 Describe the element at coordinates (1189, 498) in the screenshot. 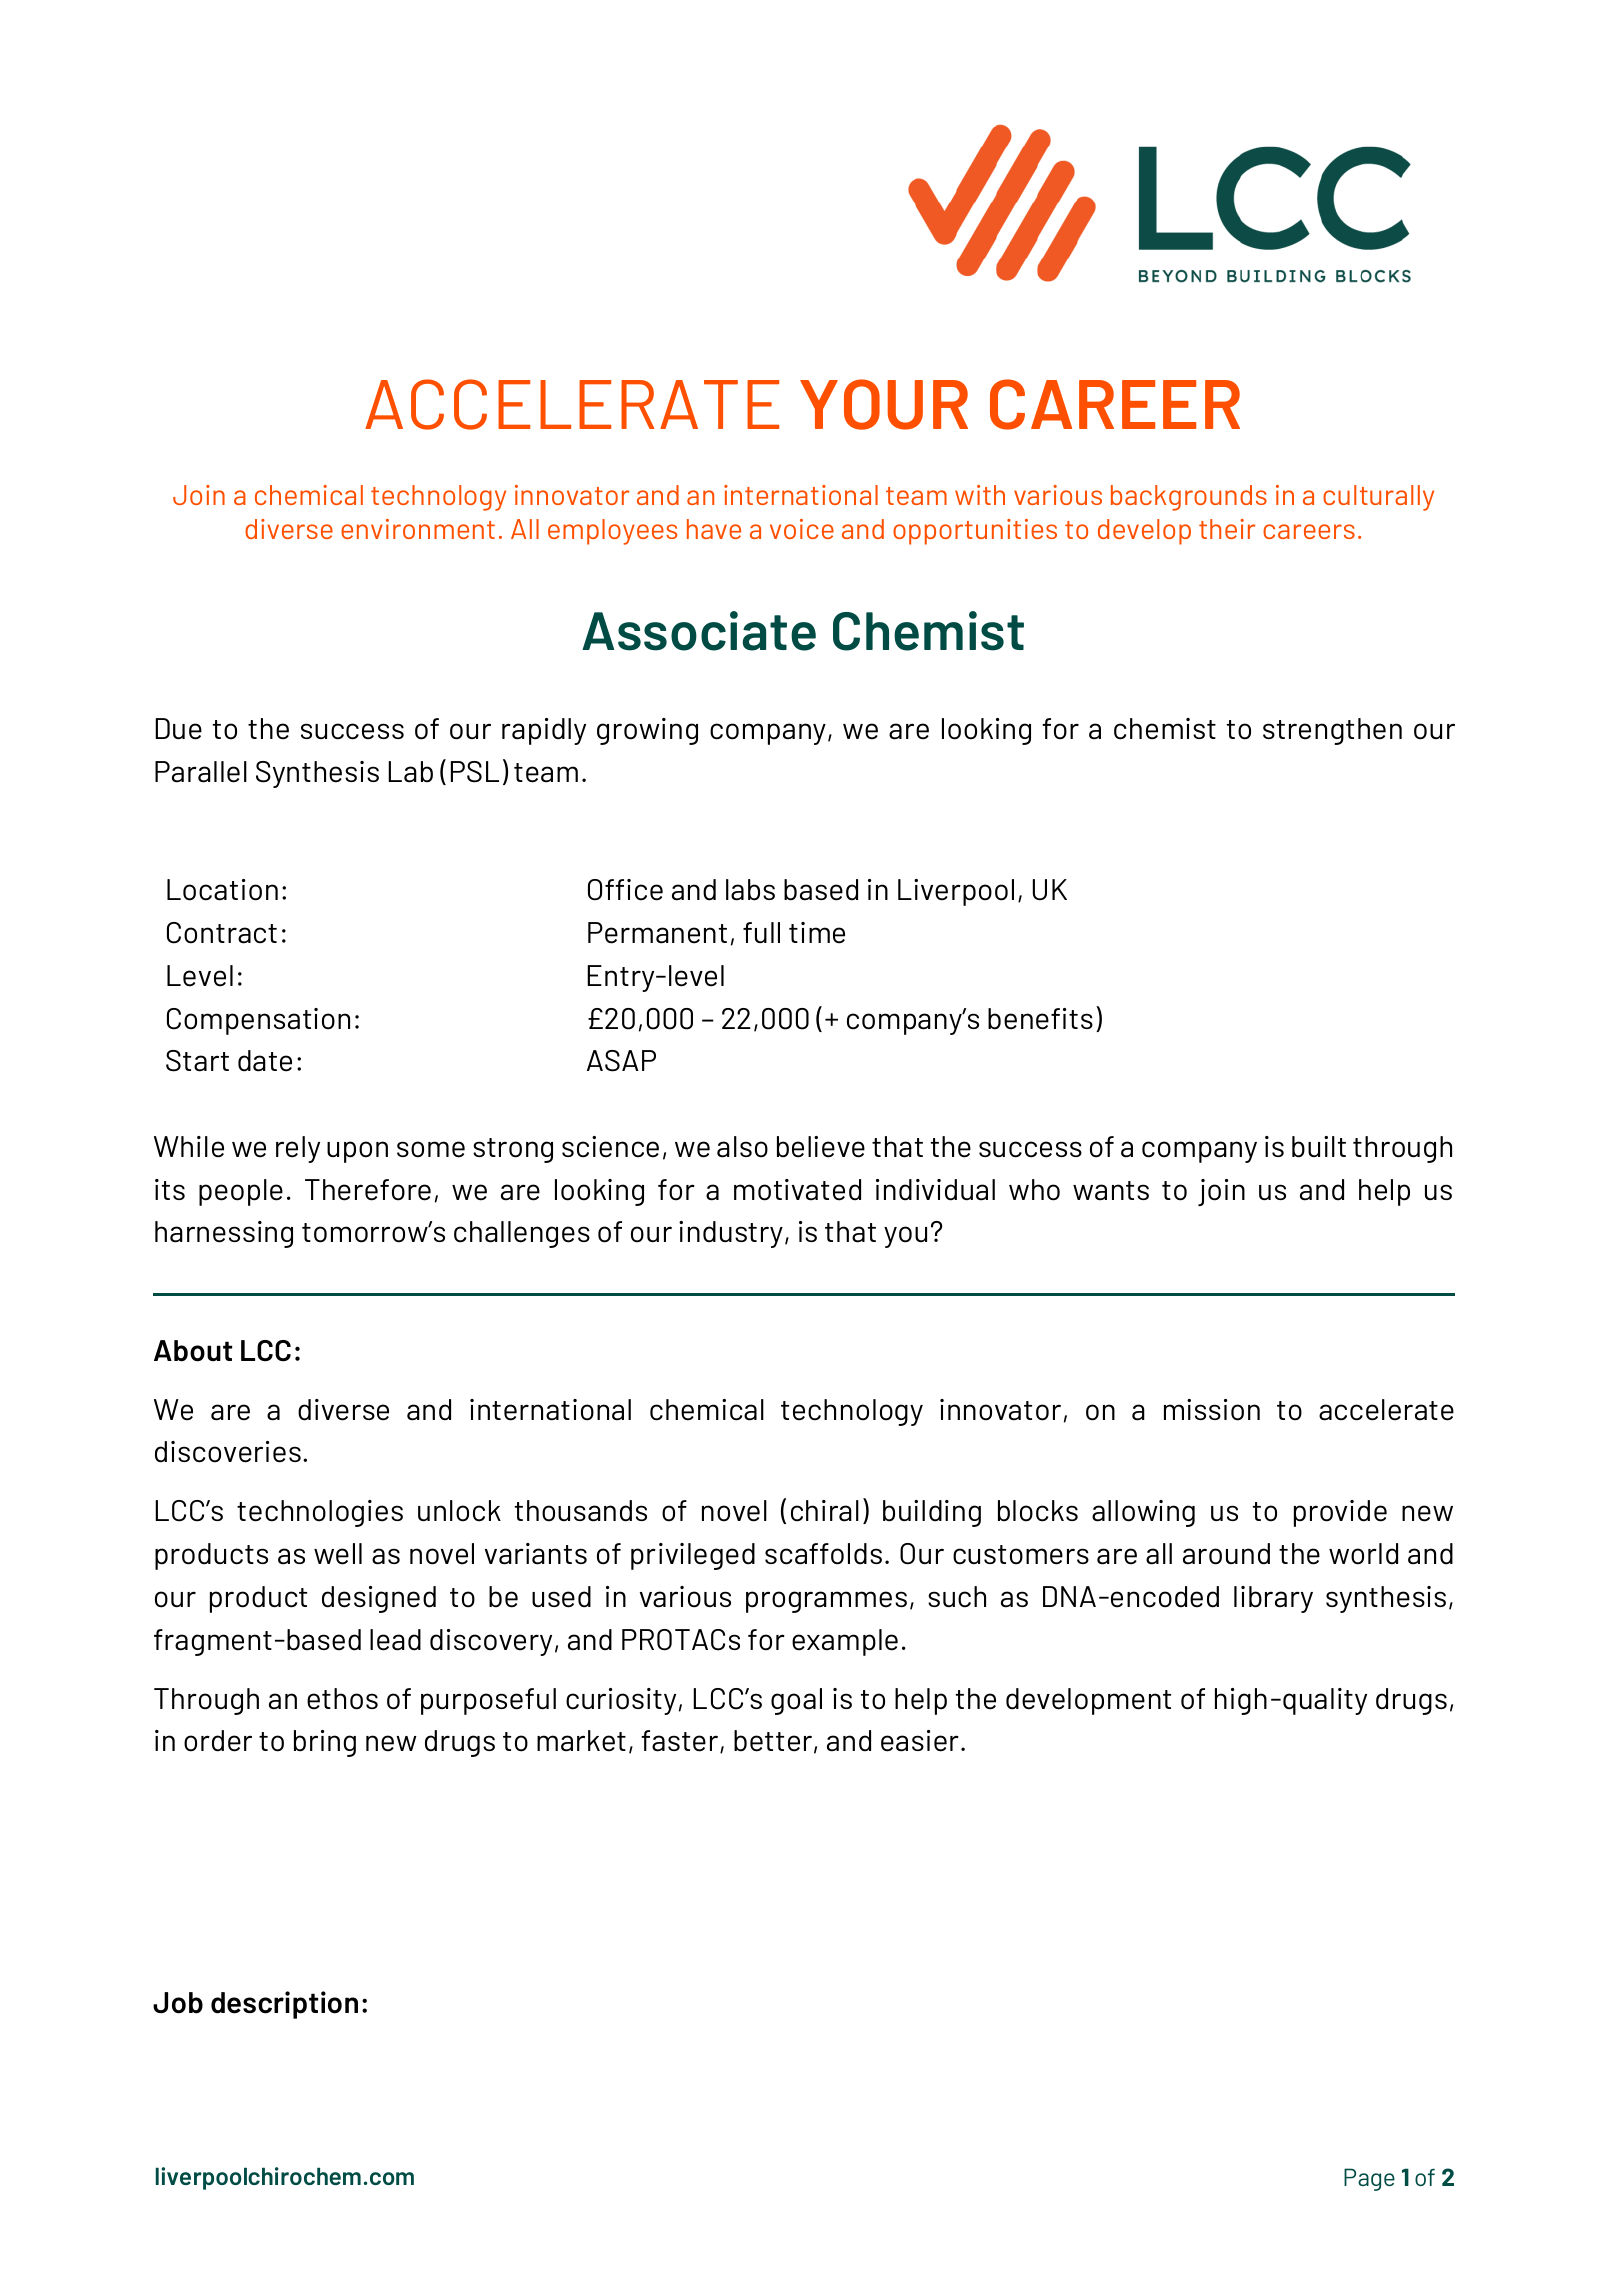

I see `backgrounds` at that location.
